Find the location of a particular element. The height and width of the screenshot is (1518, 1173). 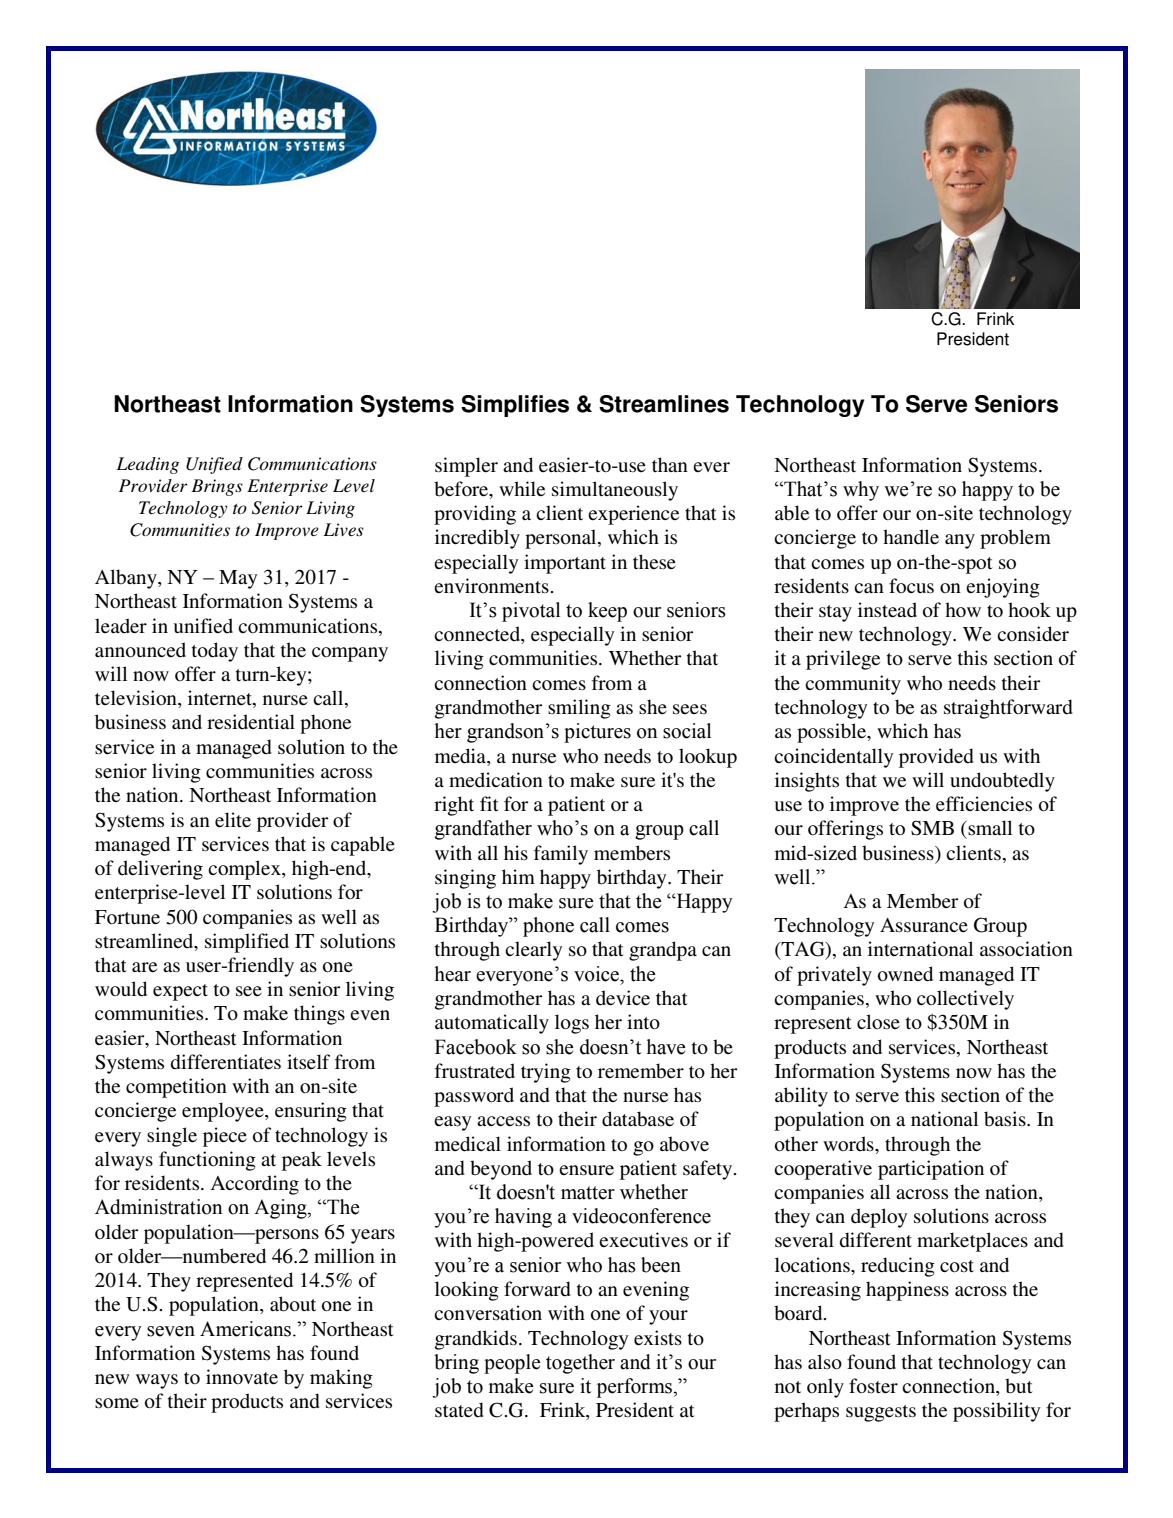

database is located at coordinates (638, 1119).
